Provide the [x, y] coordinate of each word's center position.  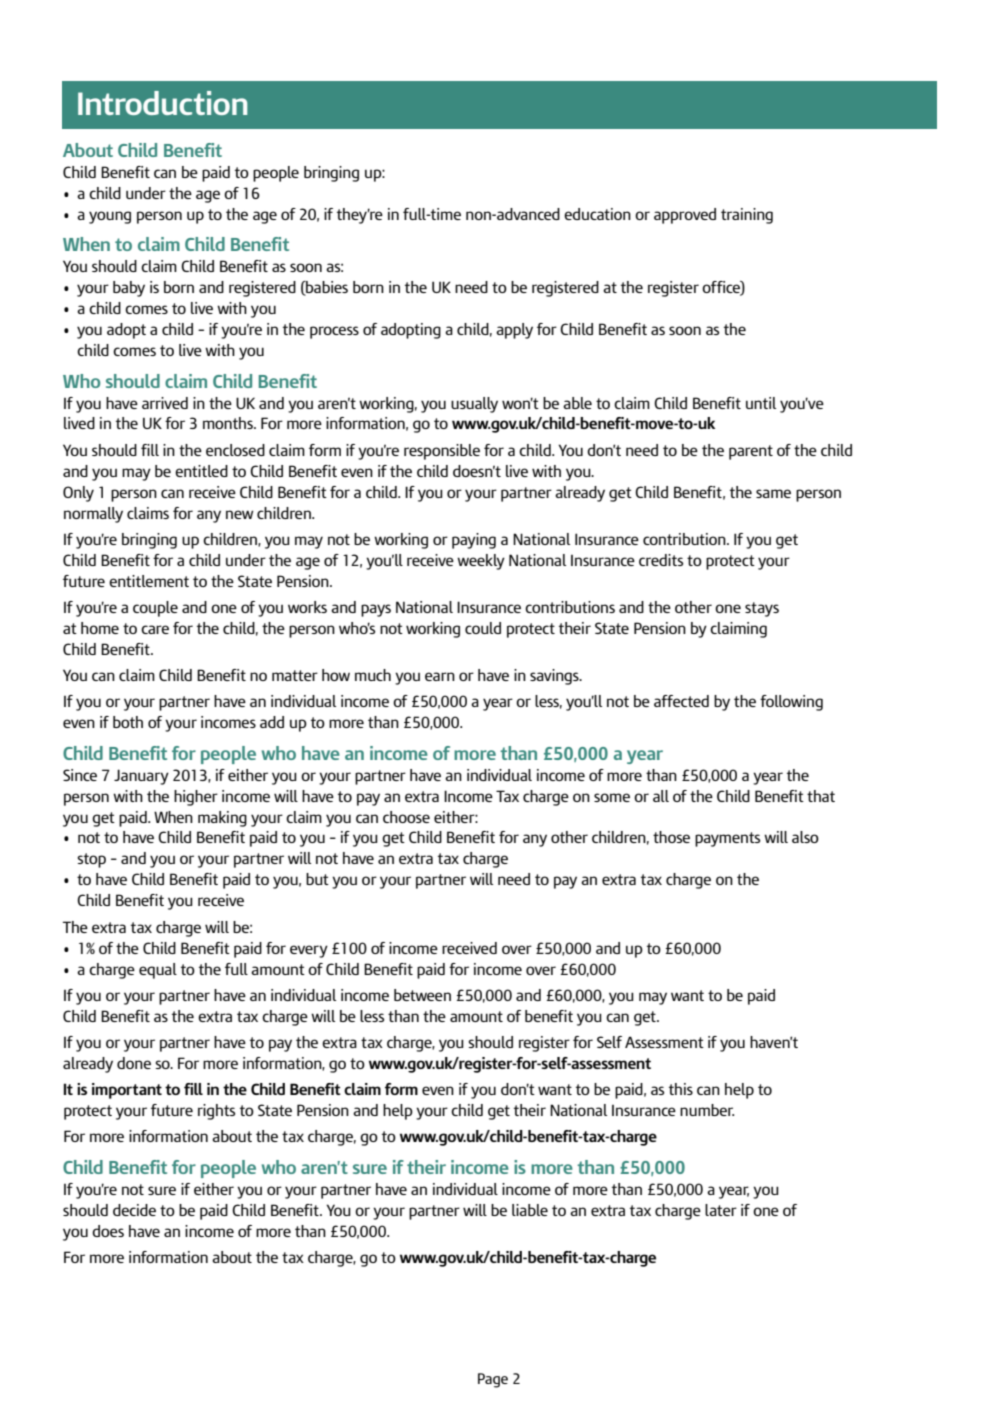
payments [727, 839]
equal [158, 971]
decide [134, 1210]
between [422, 995]
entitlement [149, 581]
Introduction [162, 103]
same [773, 493]
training [747, 216]
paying [474, 541]
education [597, 214]
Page [493, 1380]
